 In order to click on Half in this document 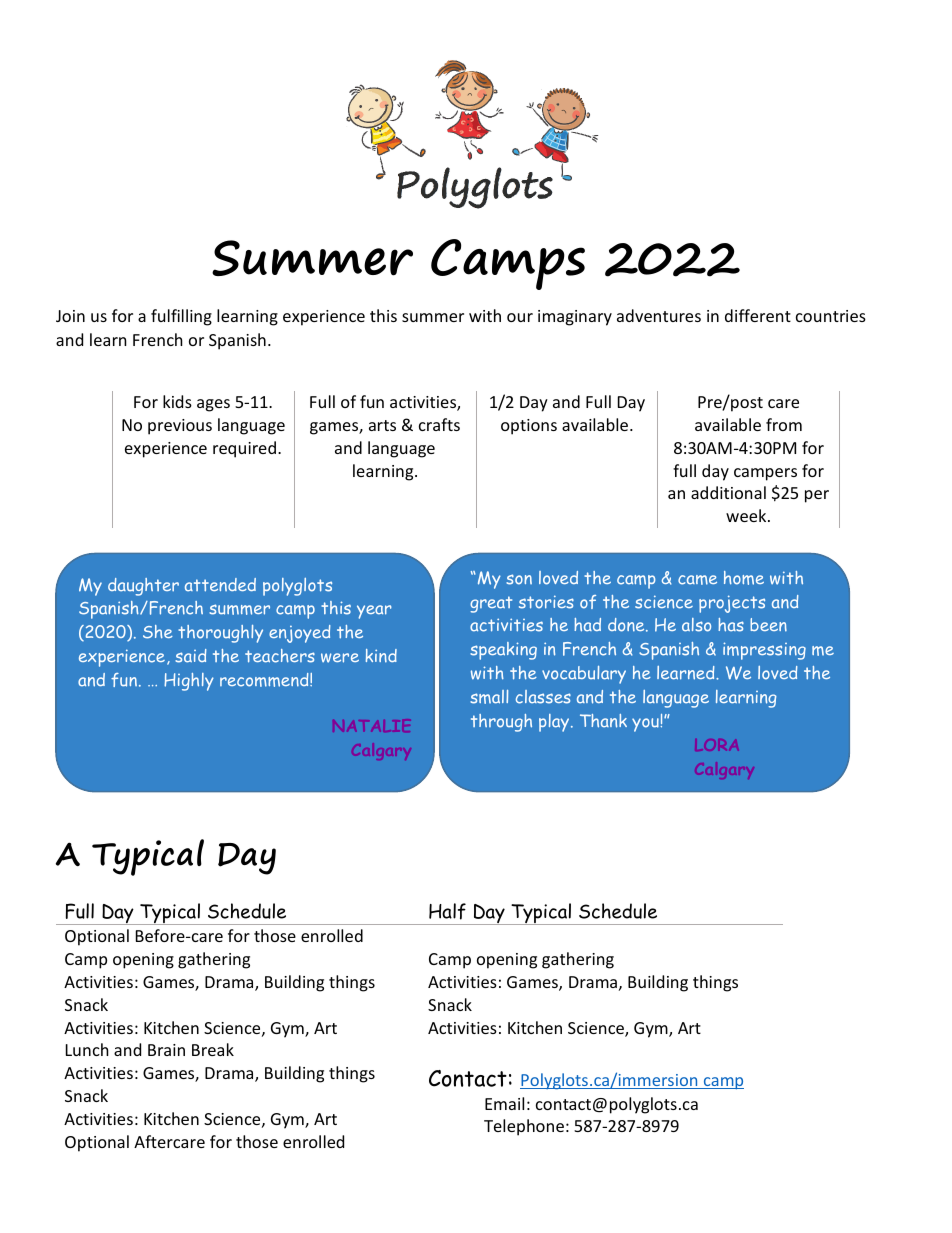, I will do `click(447, 911)`.
